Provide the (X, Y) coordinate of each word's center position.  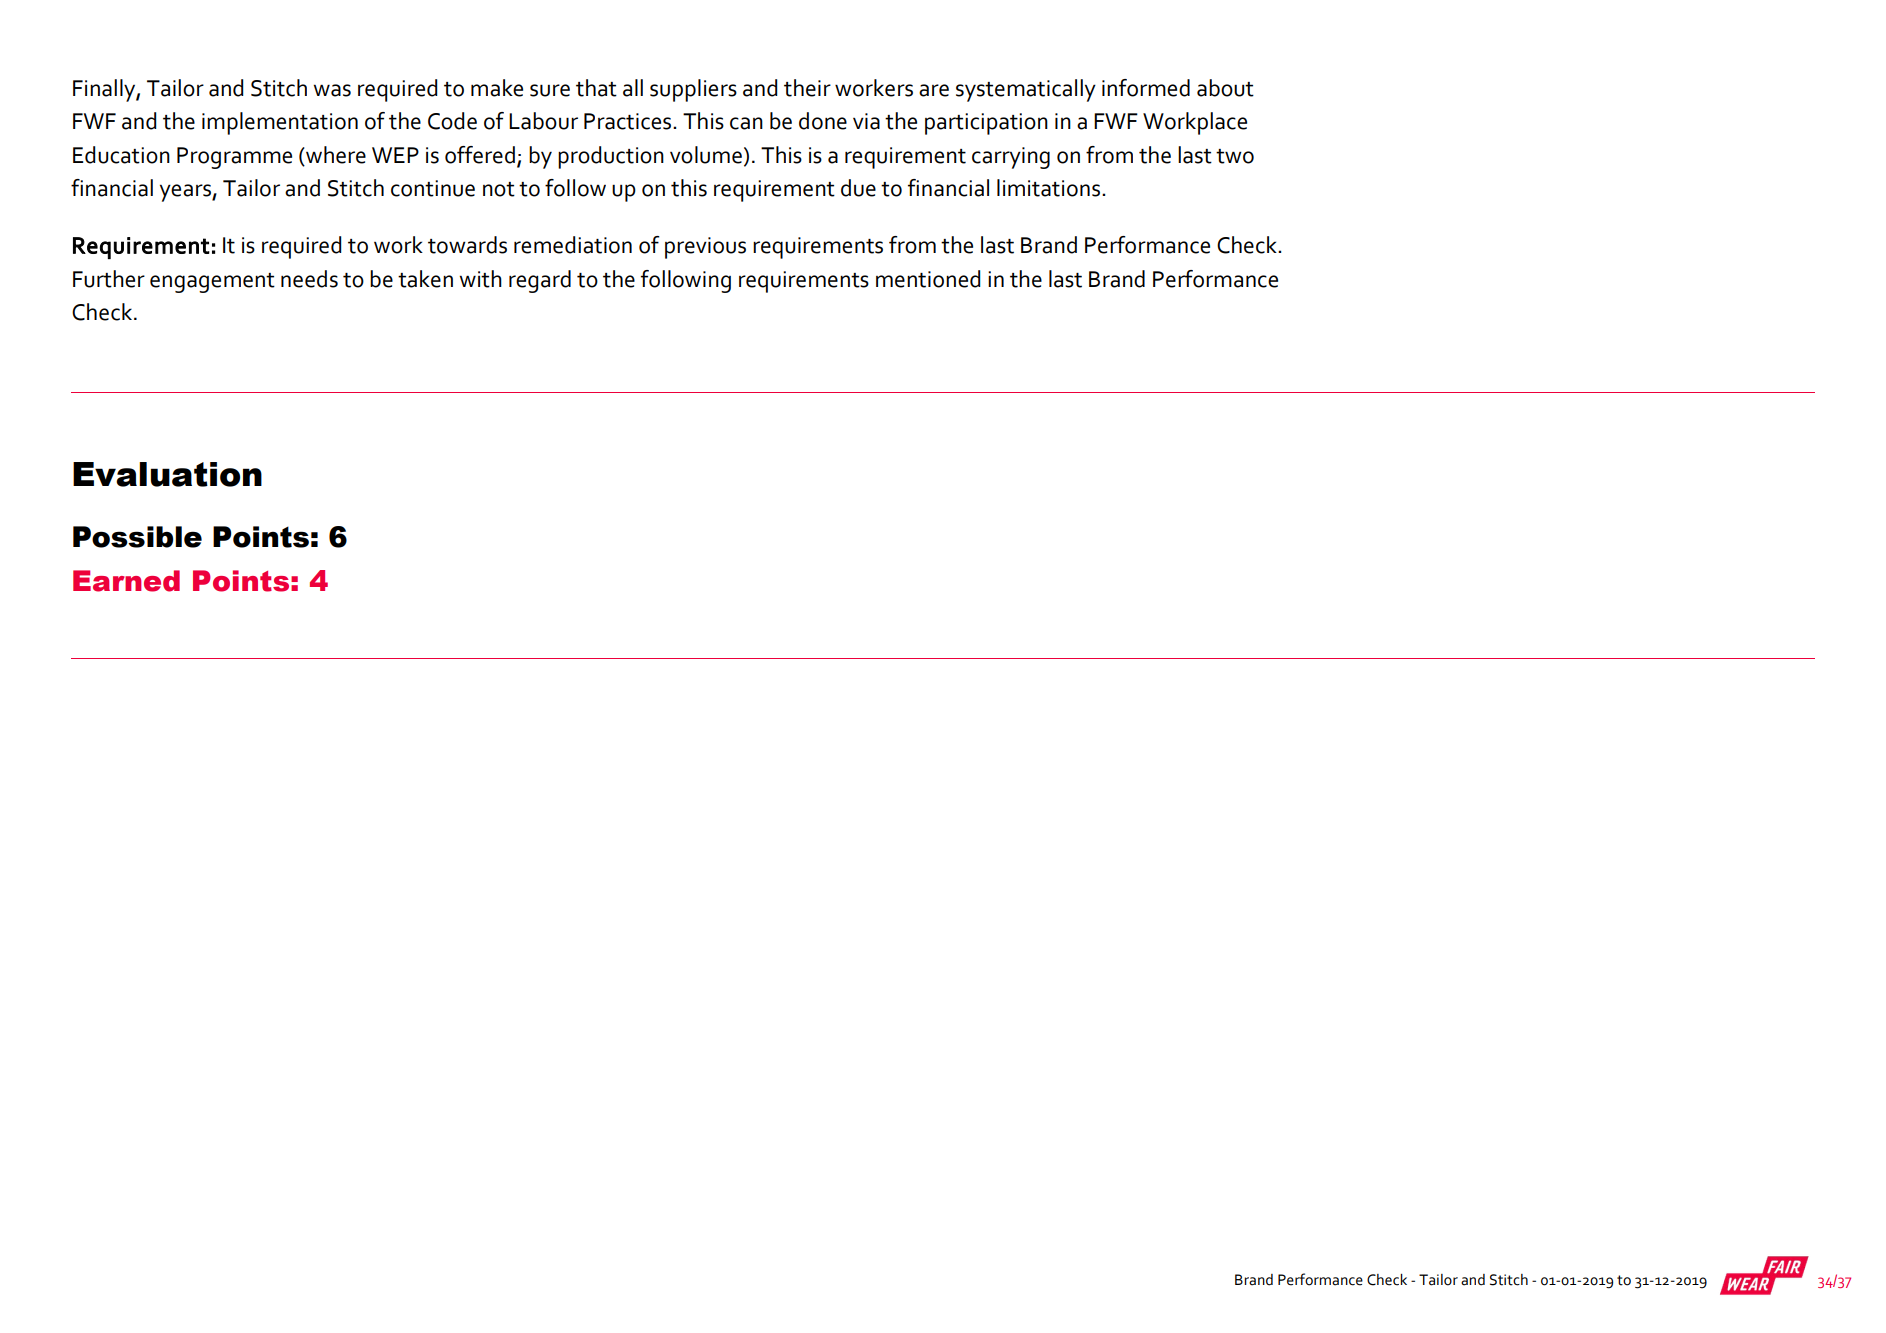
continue (433, 188)
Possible (137, 537)
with (480, 279)
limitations (1048, 188)
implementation (280, 123)
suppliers (693, 90)
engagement (212, 283)
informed (1146, 88)
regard (540, 281)
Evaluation (167, 474)
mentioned (928, 279)
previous (705, 248)
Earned (126, 581)
